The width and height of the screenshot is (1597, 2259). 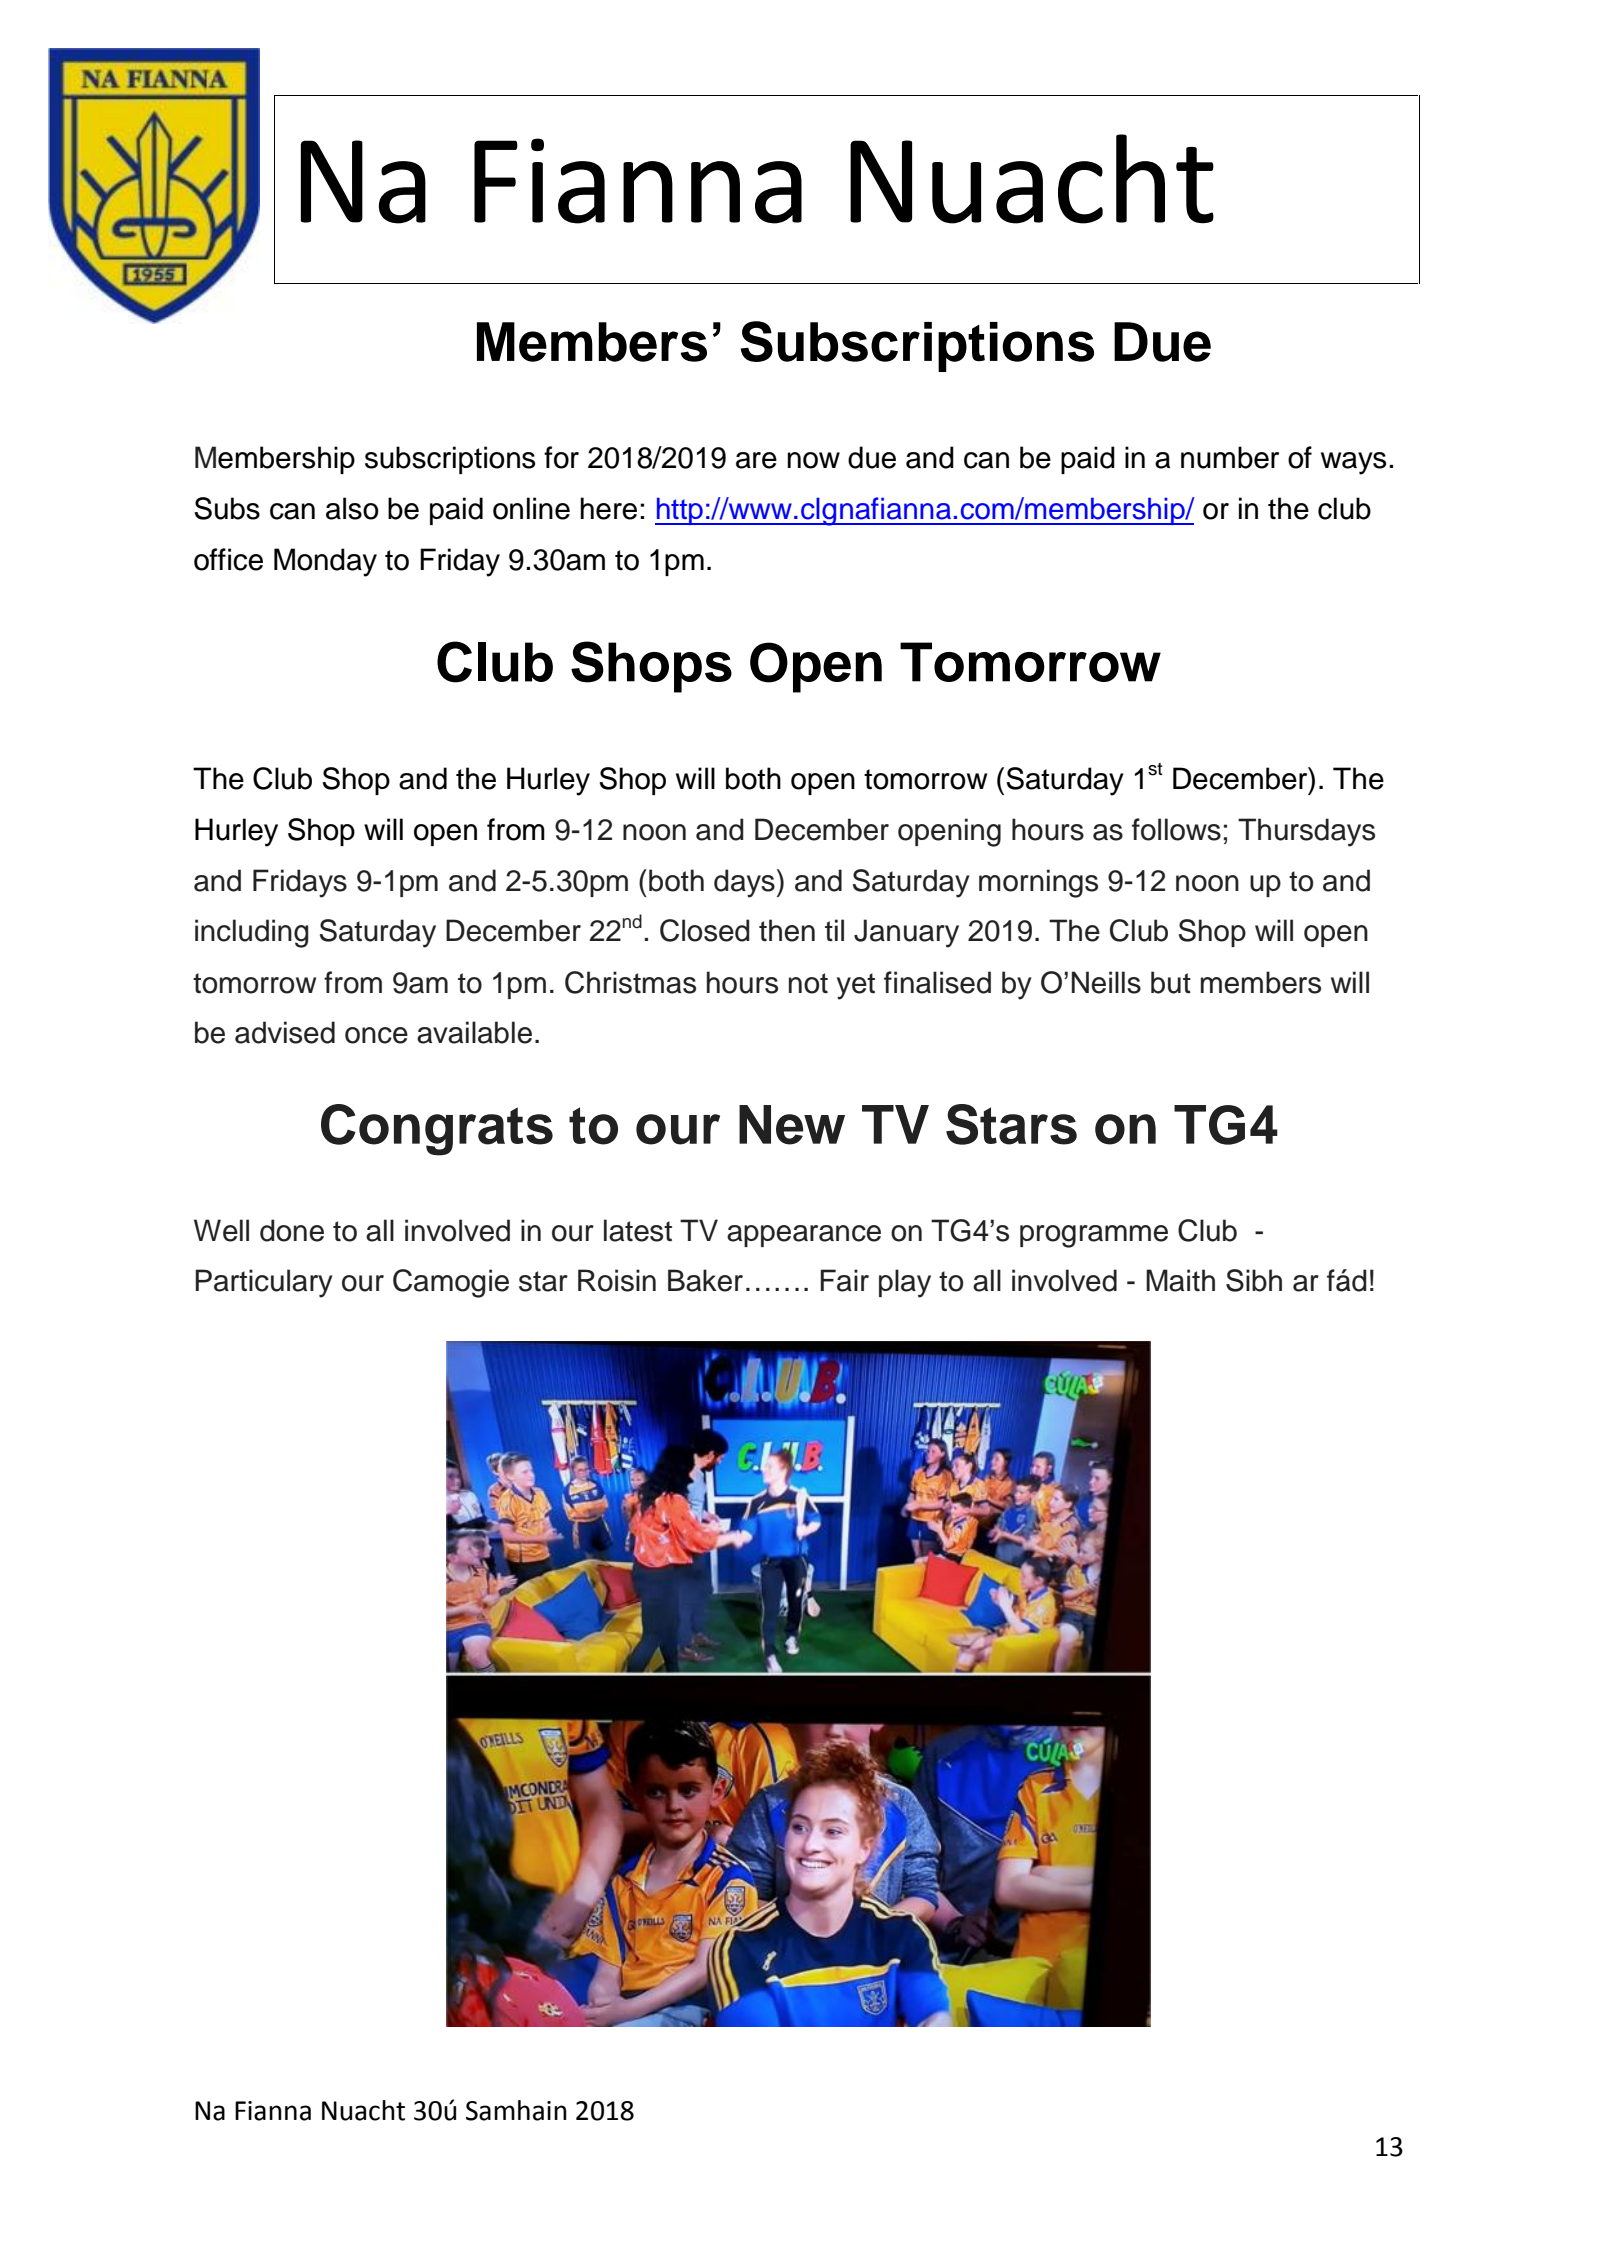 What do you see at coordinates (516, 2110) in the screenshot?
I see `Samhain` at bounding box center [516, 2110].
